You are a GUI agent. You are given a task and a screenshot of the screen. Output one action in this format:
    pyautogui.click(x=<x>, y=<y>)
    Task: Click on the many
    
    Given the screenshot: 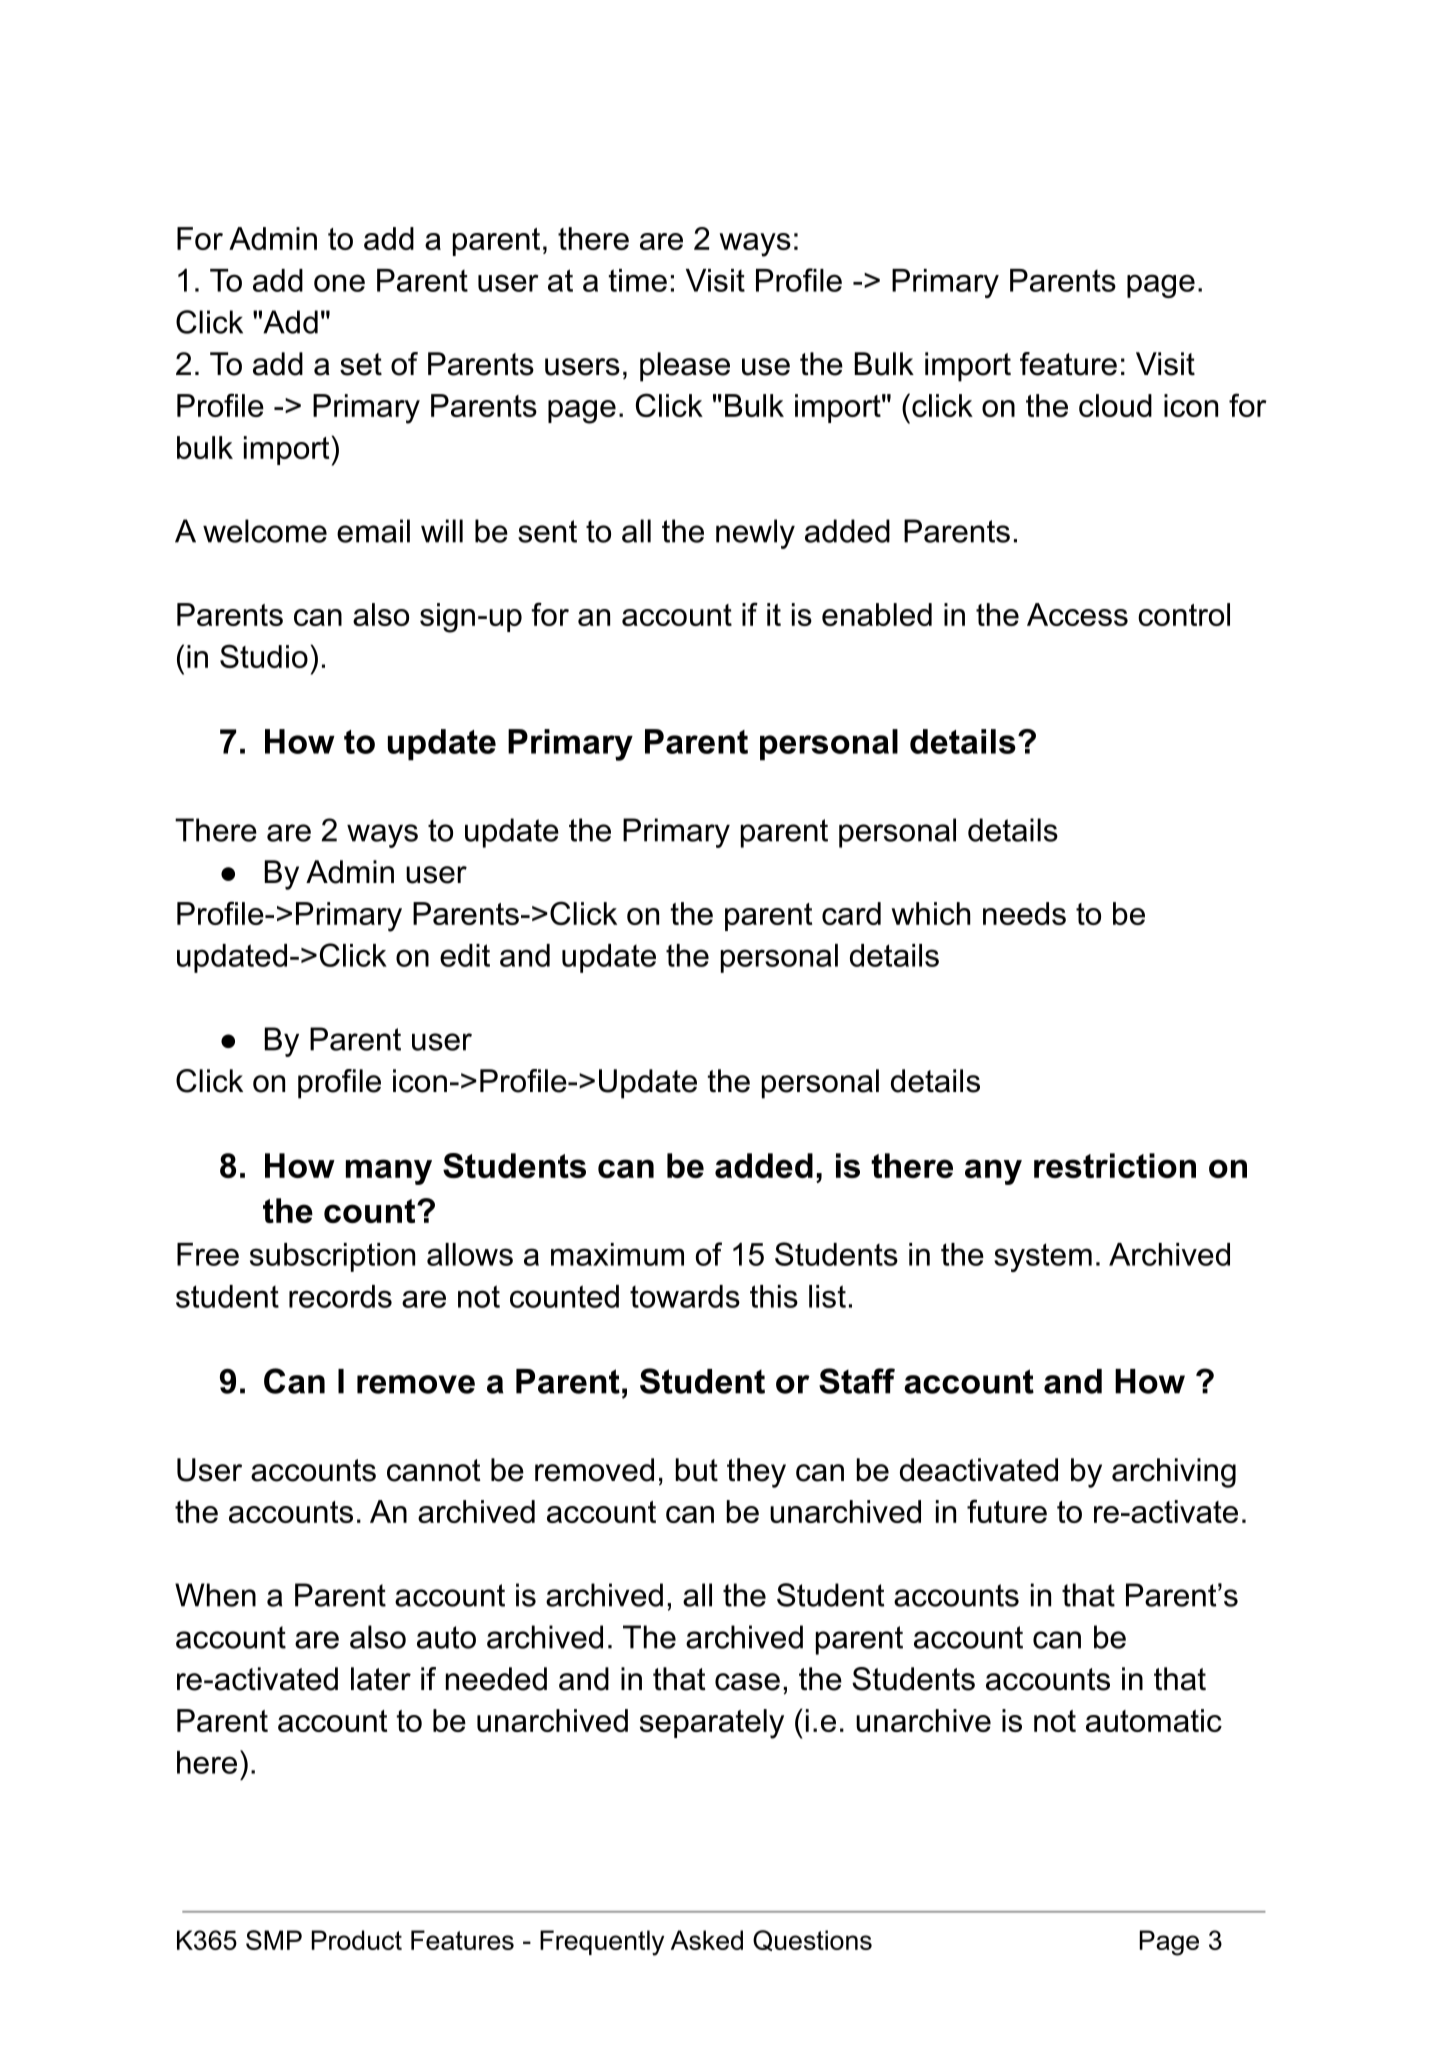 What is the action you would take?
    pyautogui.click(x=389, y=1172)
